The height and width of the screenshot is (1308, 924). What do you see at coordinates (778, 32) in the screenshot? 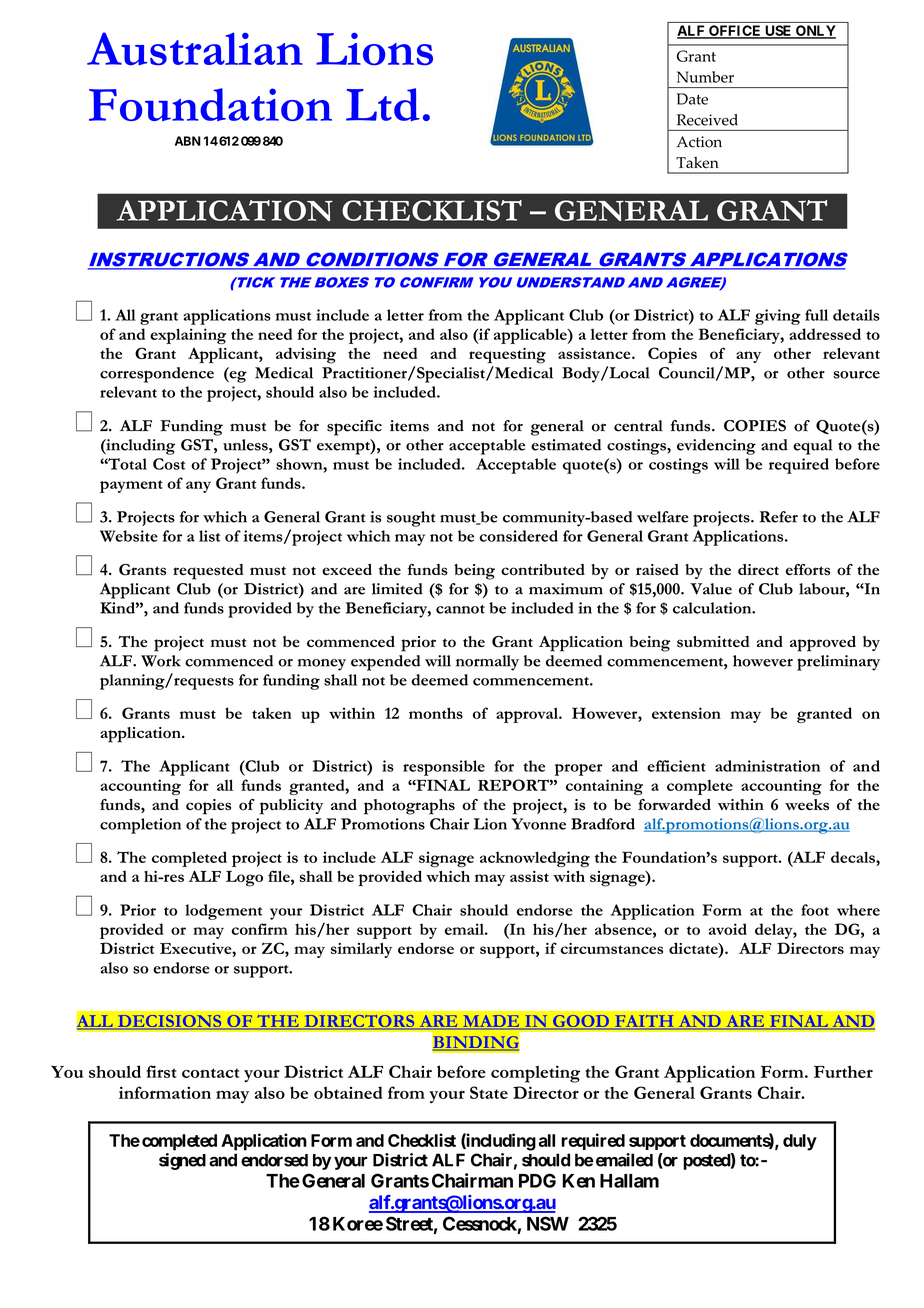
I see `USE` at bounding box center [778, 32].
